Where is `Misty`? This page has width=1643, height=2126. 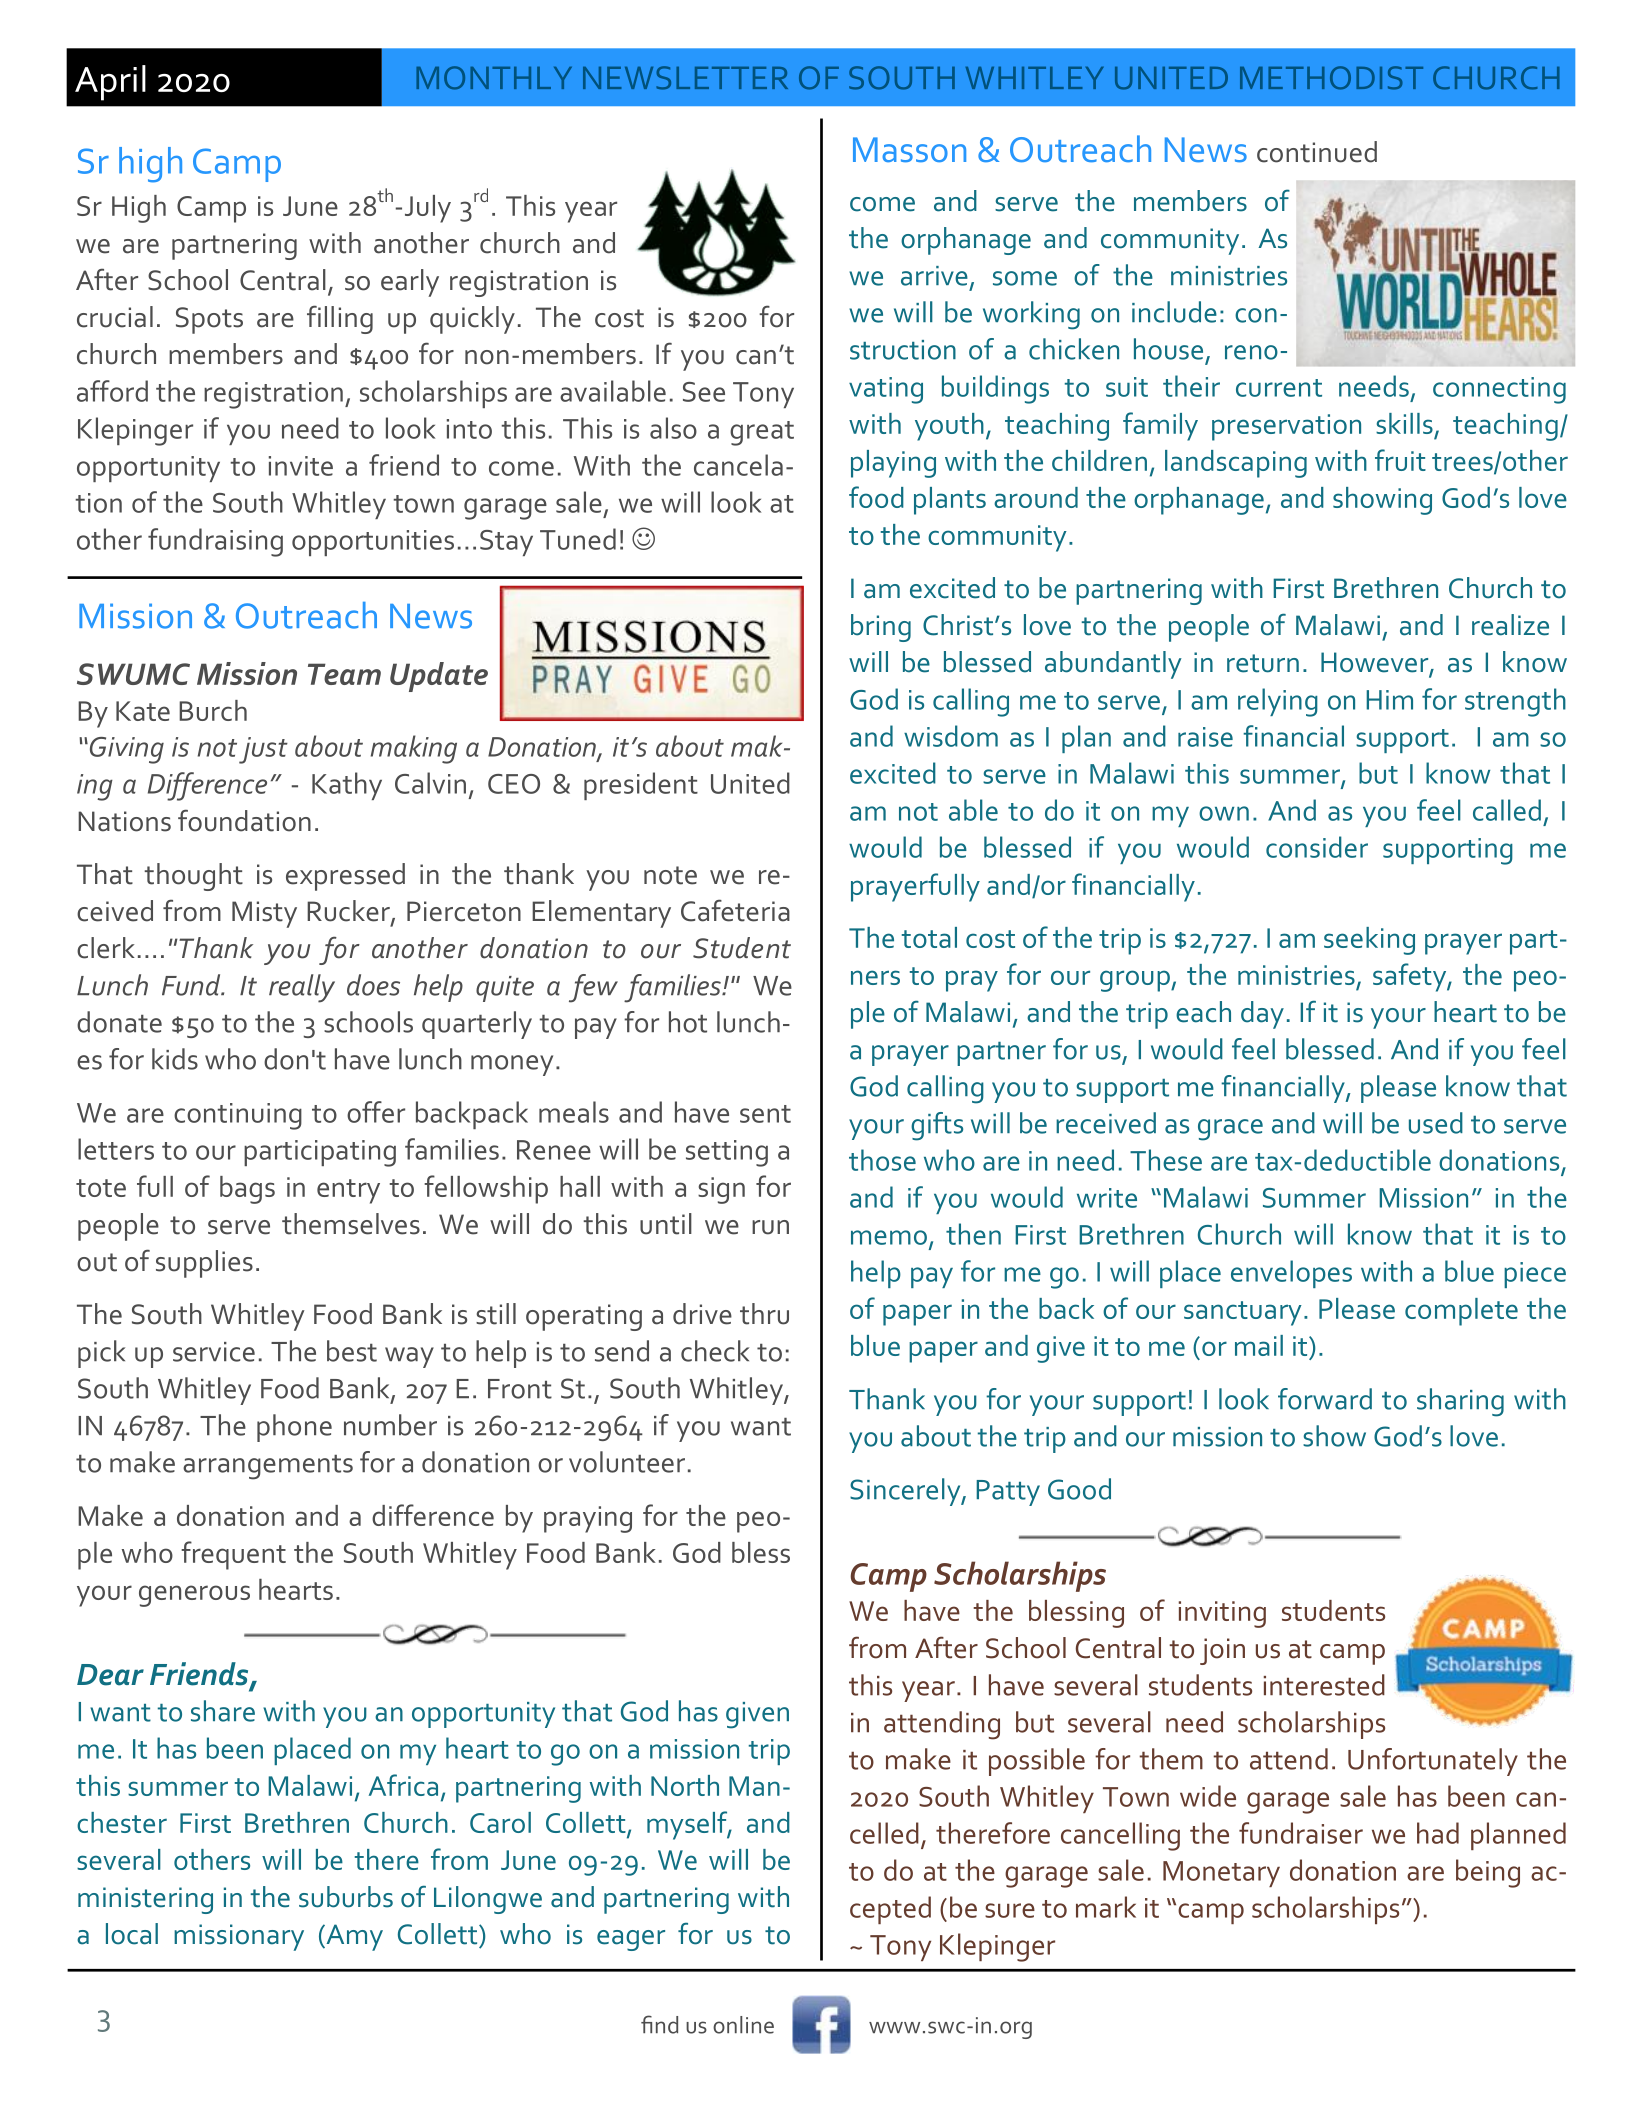
Misty is located at coordinates (264, 914).
